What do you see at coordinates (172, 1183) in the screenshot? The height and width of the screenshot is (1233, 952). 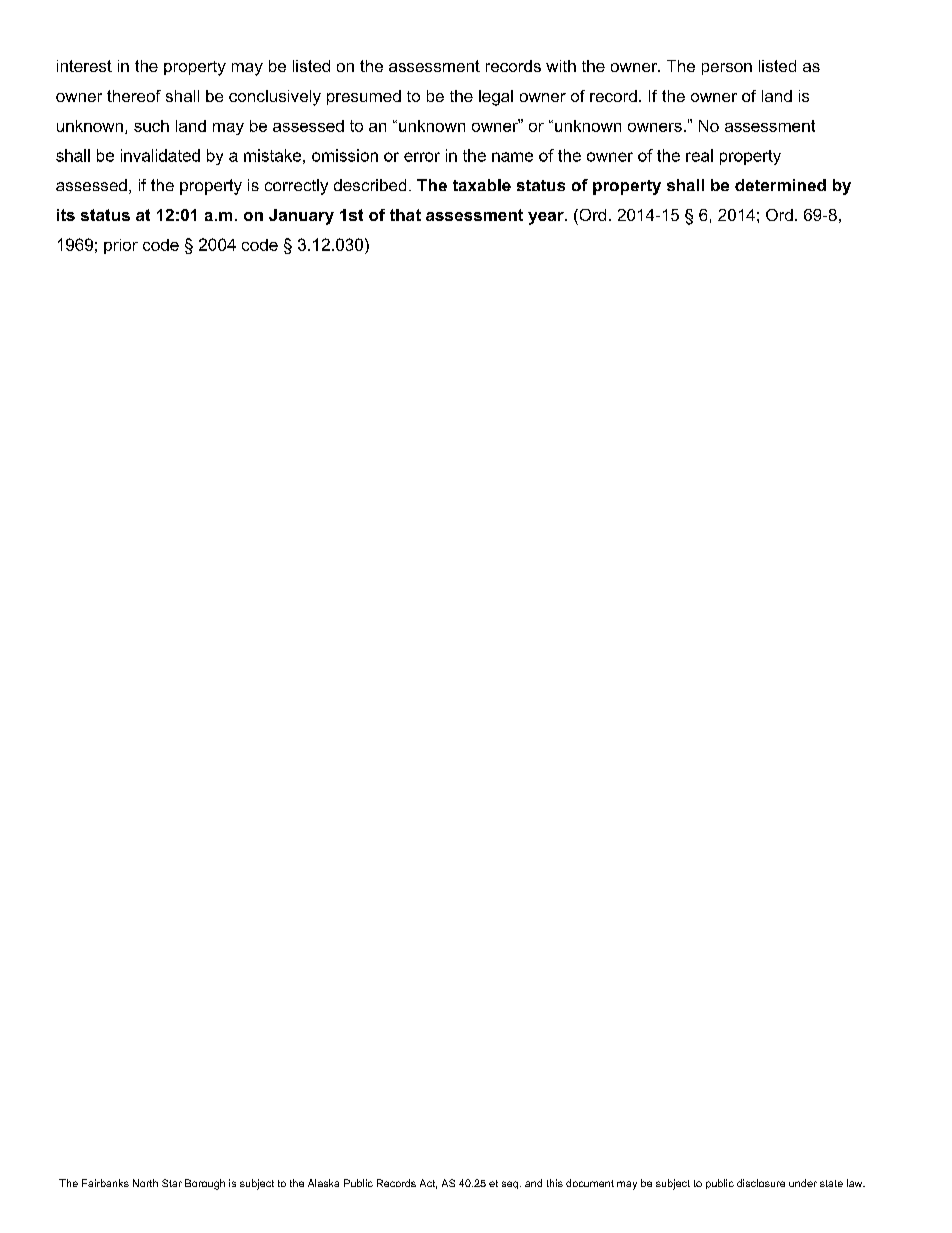 I see `Star` at bounding box center [172, 1183].
